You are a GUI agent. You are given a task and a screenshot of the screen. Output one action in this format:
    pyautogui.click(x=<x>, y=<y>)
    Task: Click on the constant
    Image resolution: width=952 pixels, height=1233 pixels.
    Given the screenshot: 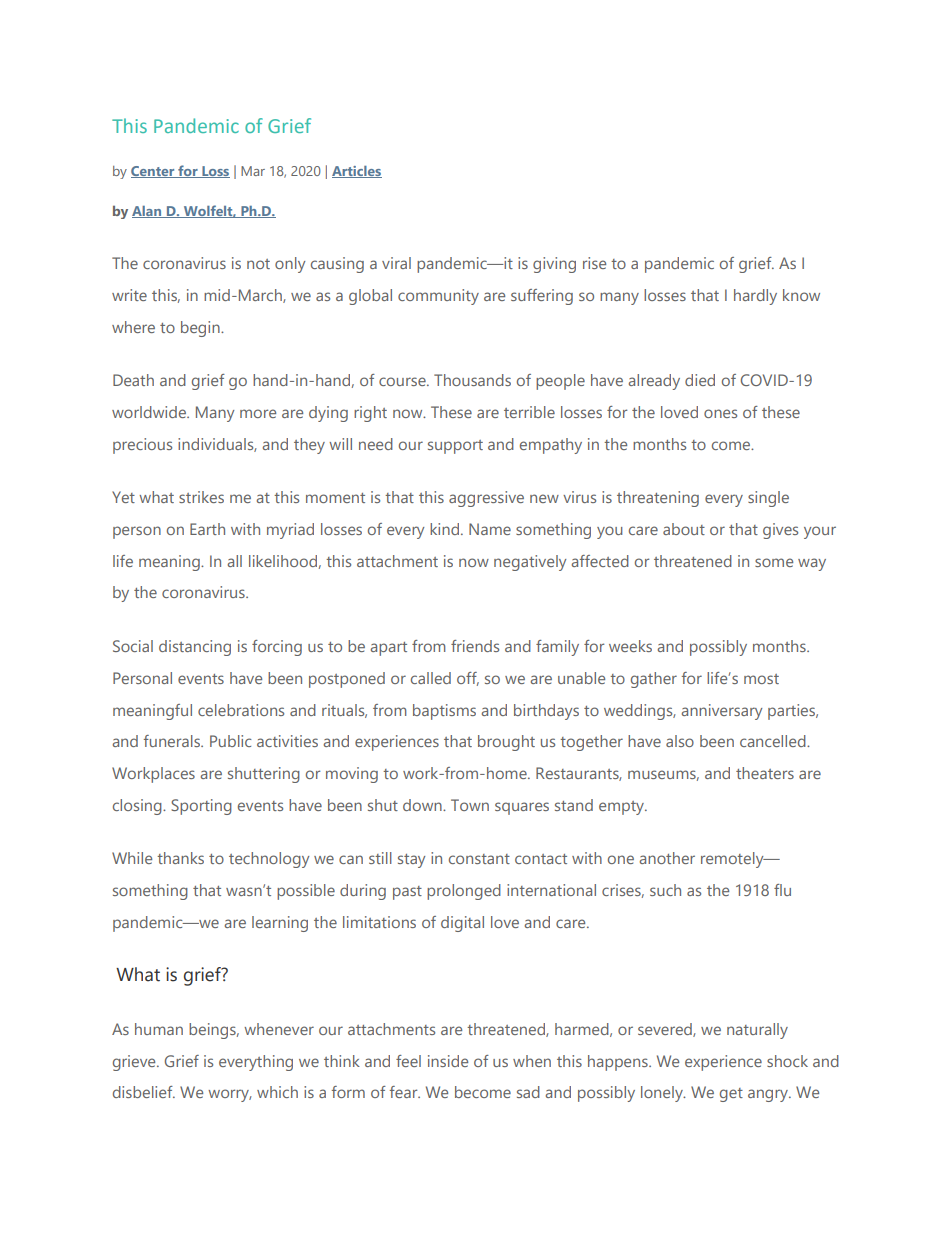 What is the action you would take?
    pyautogui.click(x=479, y=859)
